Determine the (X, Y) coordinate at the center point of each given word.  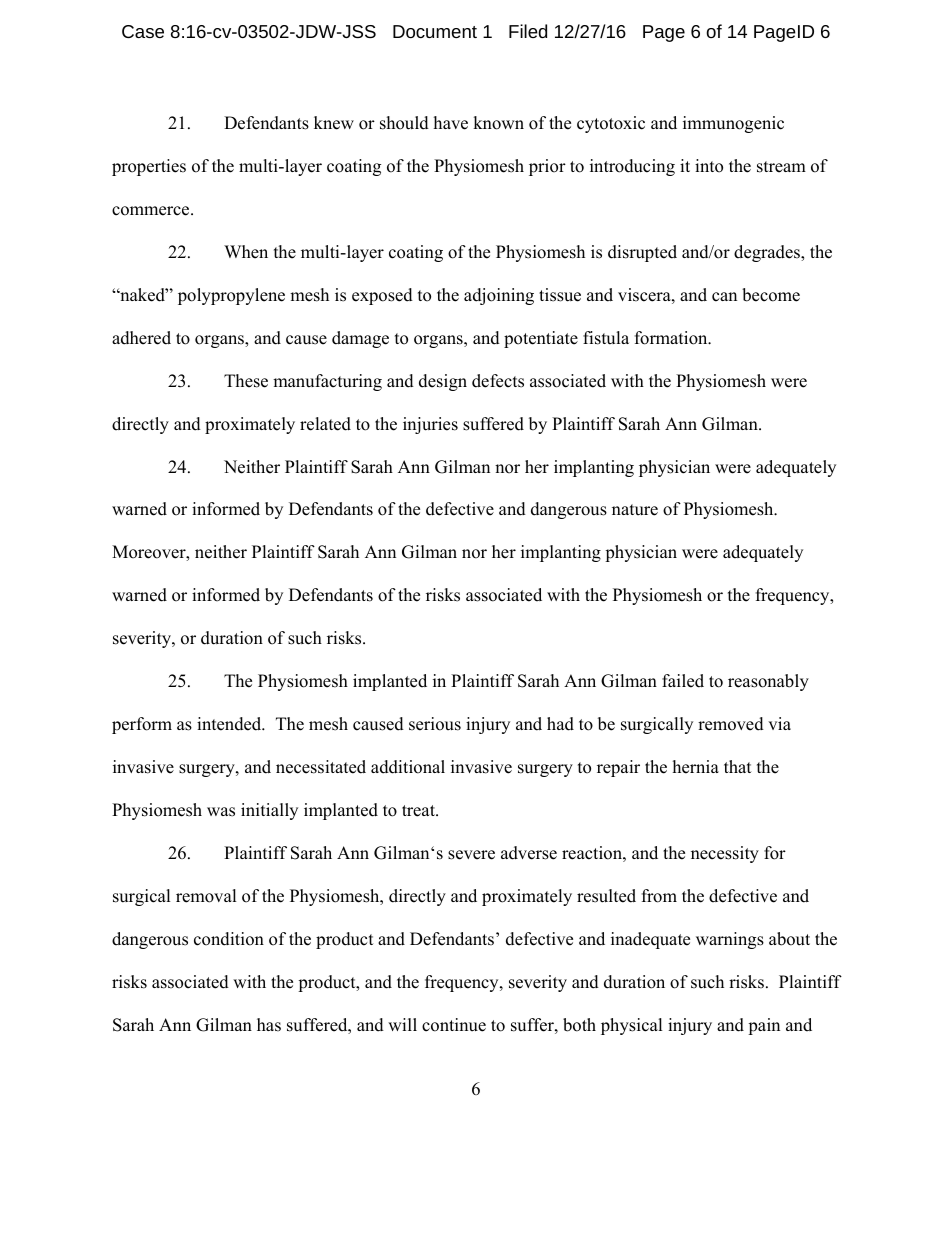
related (325, 424)
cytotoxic (611, 124)
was (221, 812)
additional (408, 767)
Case (143, 31)
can (724, 297)
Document (435, 31)
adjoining (499, 296)
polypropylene (231, 296)
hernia (696, 767)
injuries (430, 425)
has (269, 1025)
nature (635, 510)
